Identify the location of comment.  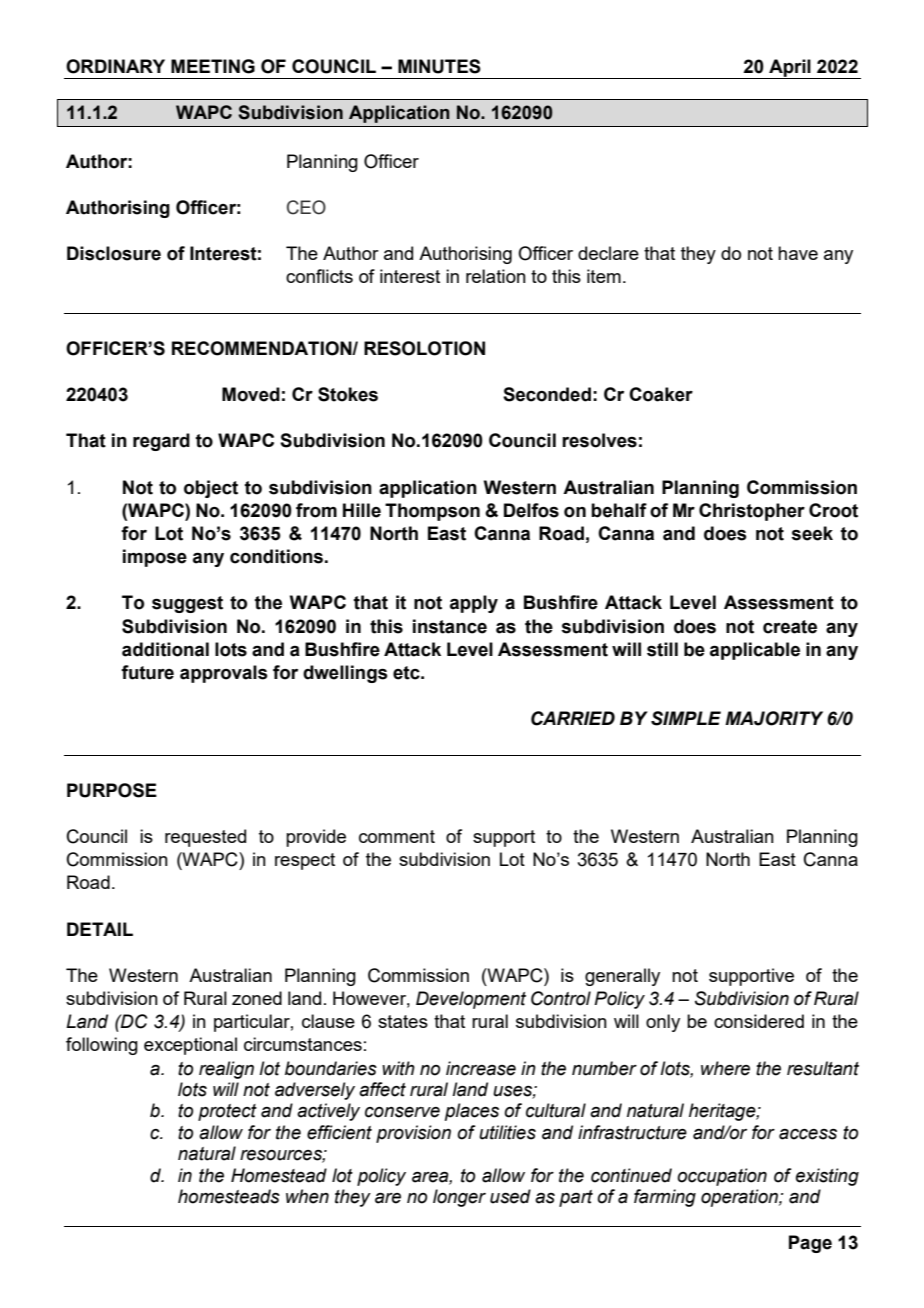
(397, 836).
